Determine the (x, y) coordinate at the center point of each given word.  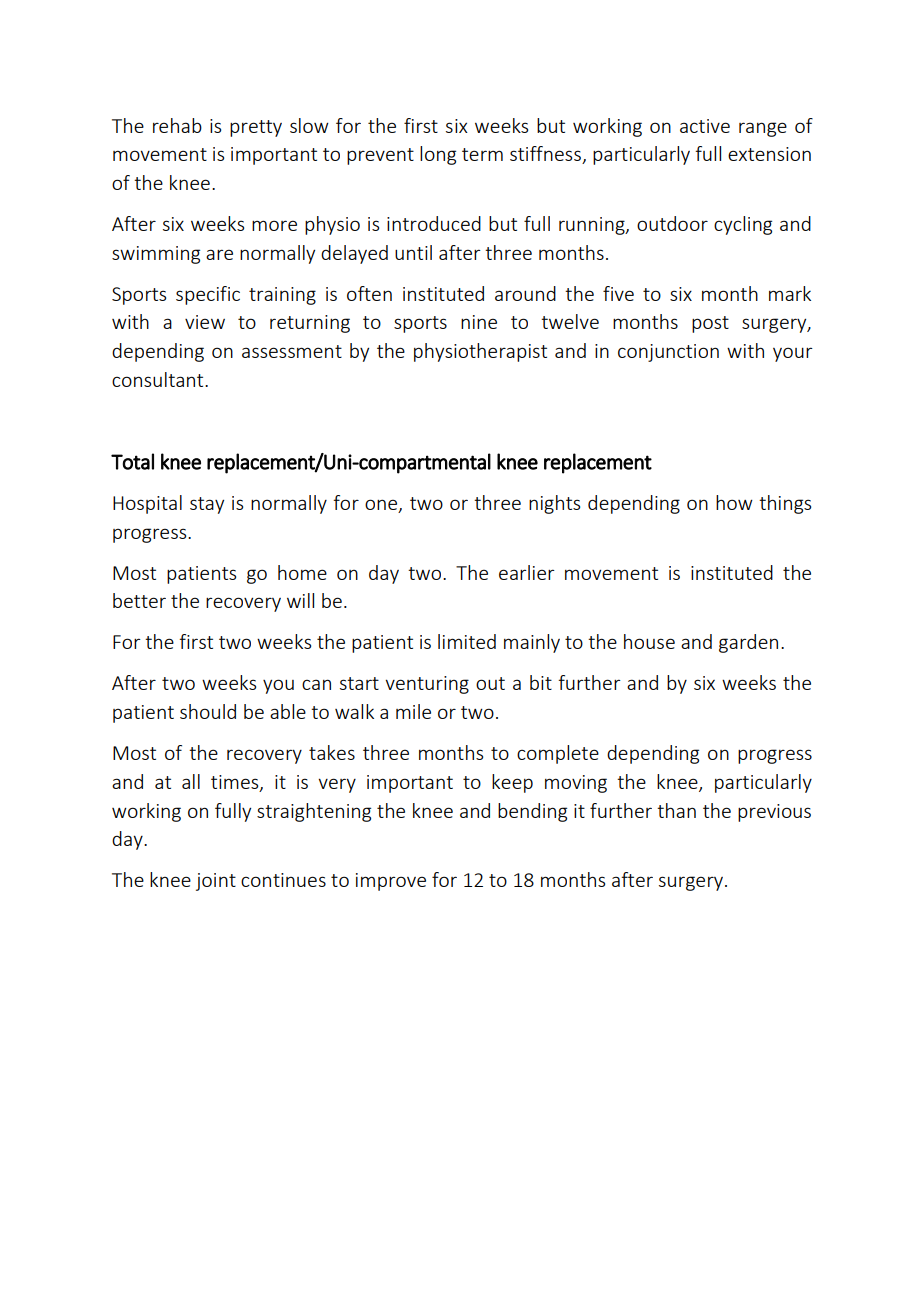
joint (216, 882)
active (705, 126)
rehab (177, 125)
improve (391, 882)
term (482, 154)
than (676, 810)
